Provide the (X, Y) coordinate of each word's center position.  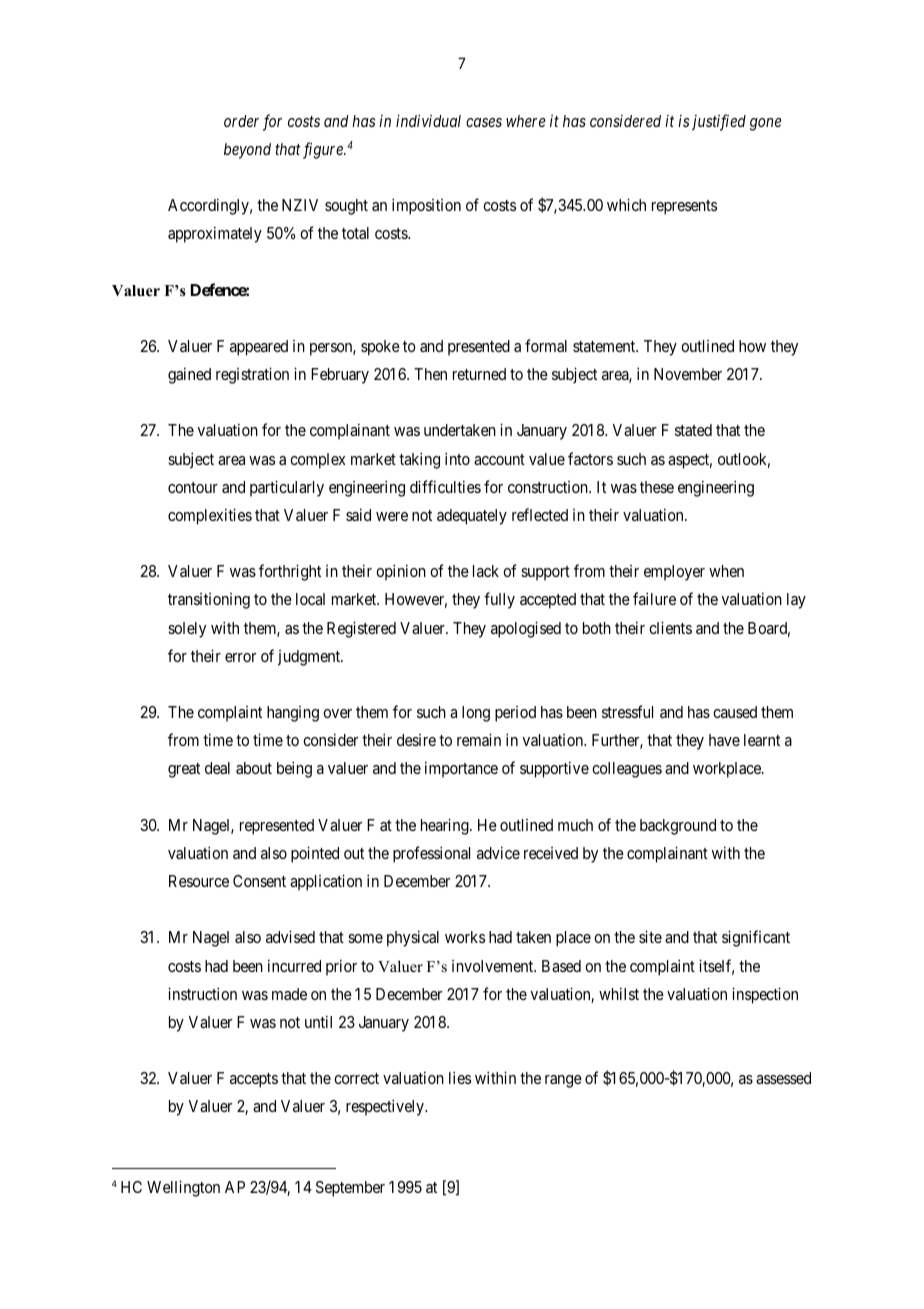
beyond (247, 151)
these (657, 487)
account (499, 459)
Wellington (183, 1188)
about (254, 768)
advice (498, 852)
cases (484, 122)
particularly (287, 488)
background (678, 827)
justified (719, 122)
